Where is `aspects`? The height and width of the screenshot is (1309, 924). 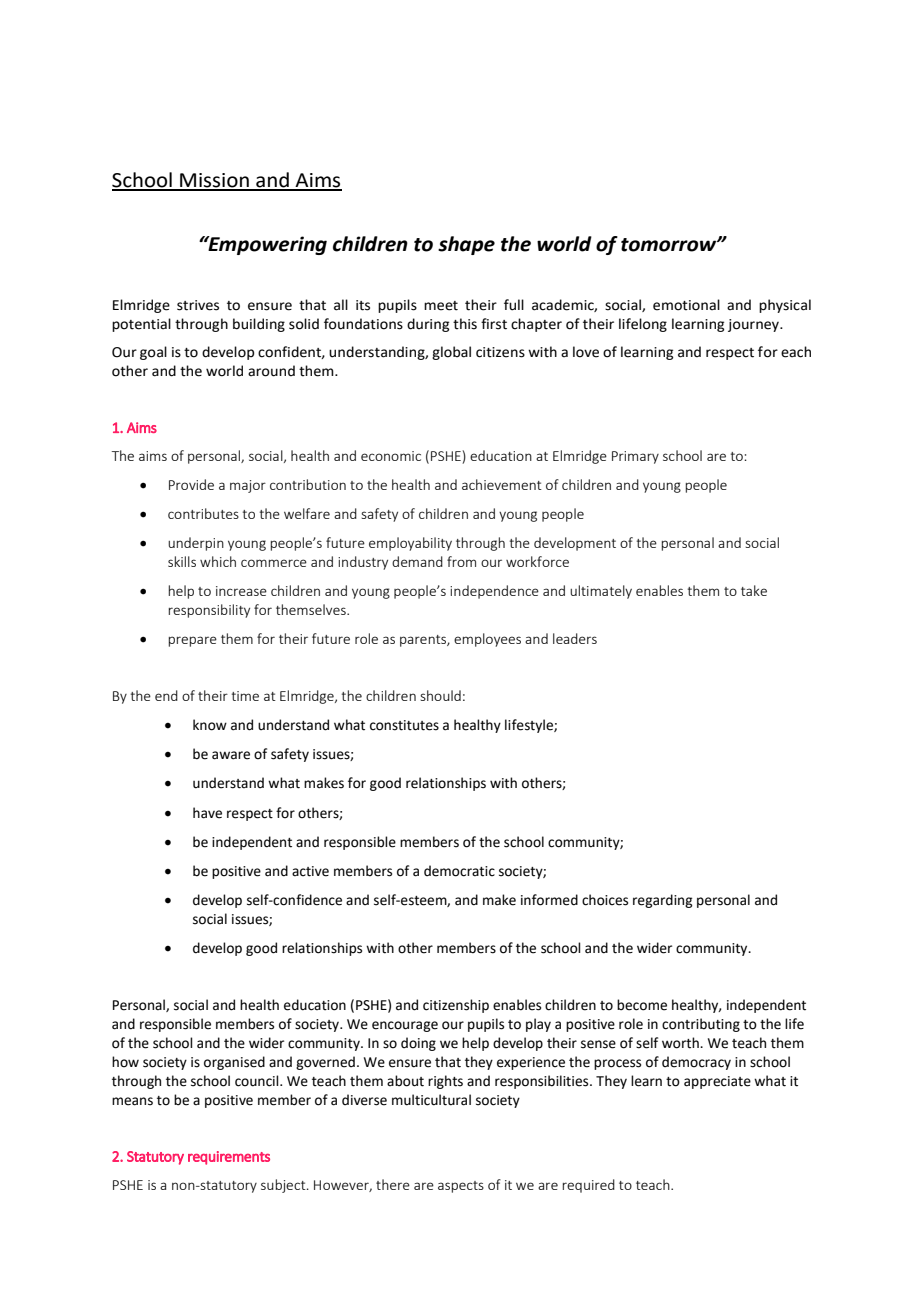 aspects is located at coordinates (461, 1187).
